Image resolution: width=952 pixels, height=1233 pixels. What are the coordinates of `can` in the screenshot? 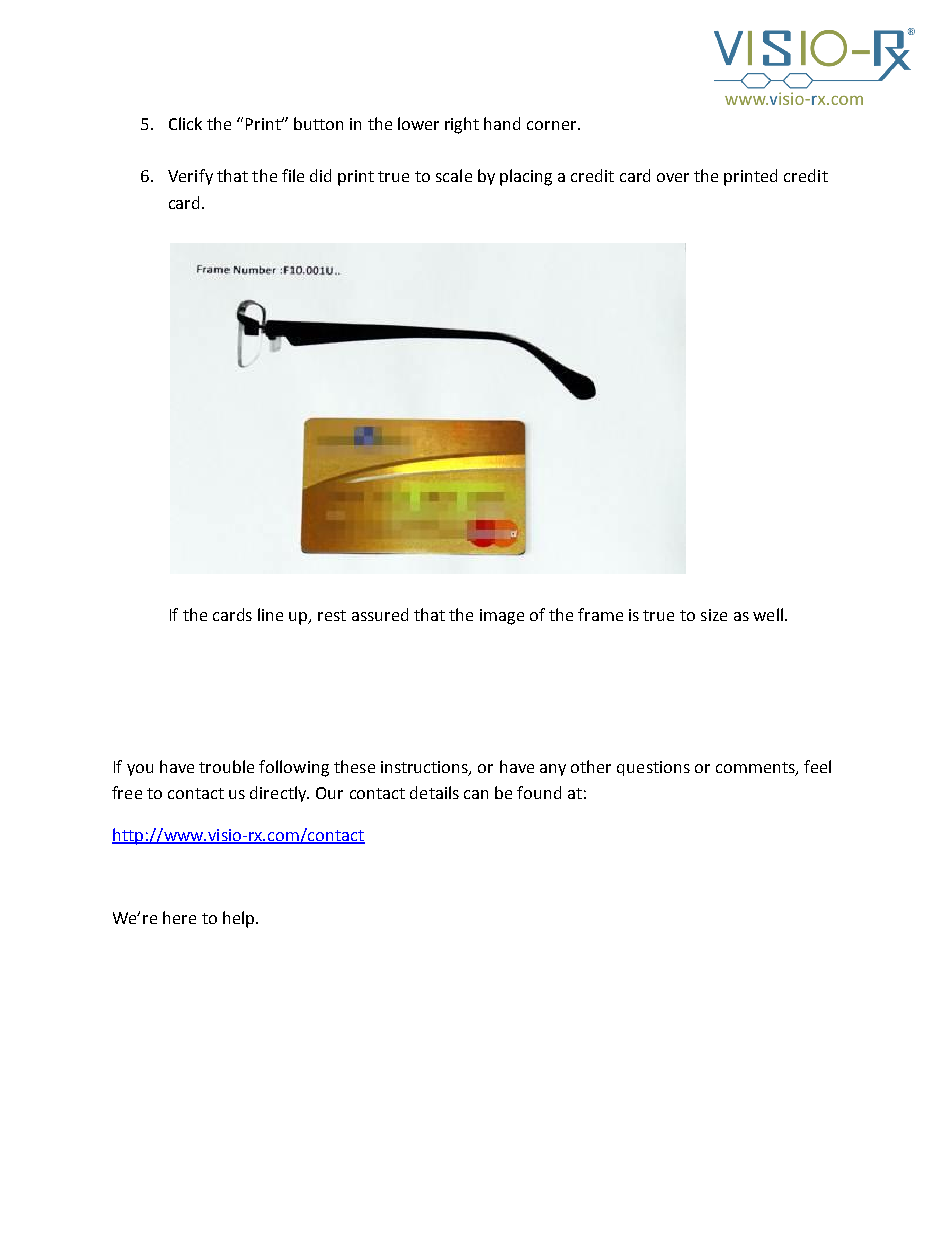 It's located at (476, 794).
